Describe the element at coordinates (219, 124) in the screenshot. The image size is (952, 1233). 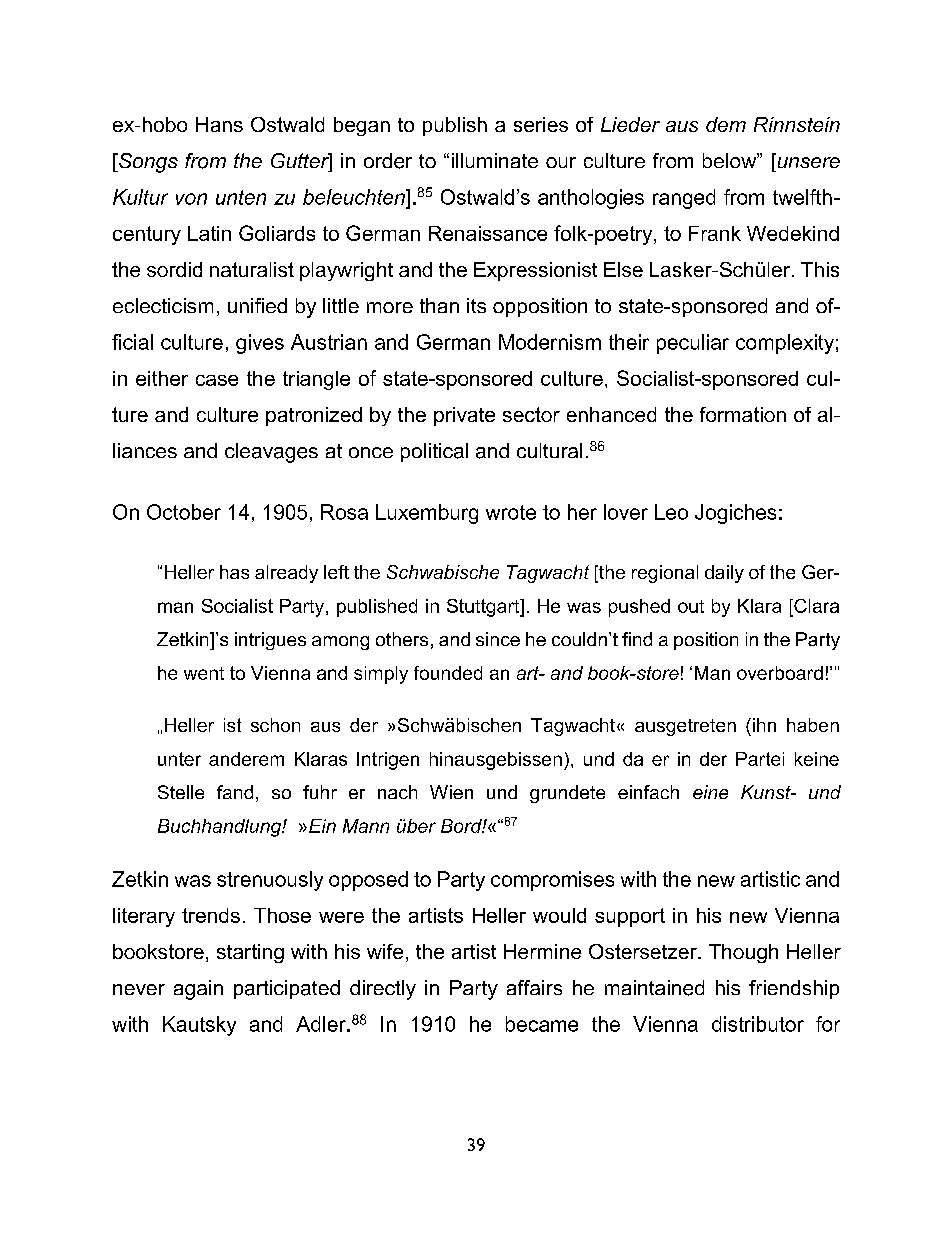
I see `Hans` at that location.
